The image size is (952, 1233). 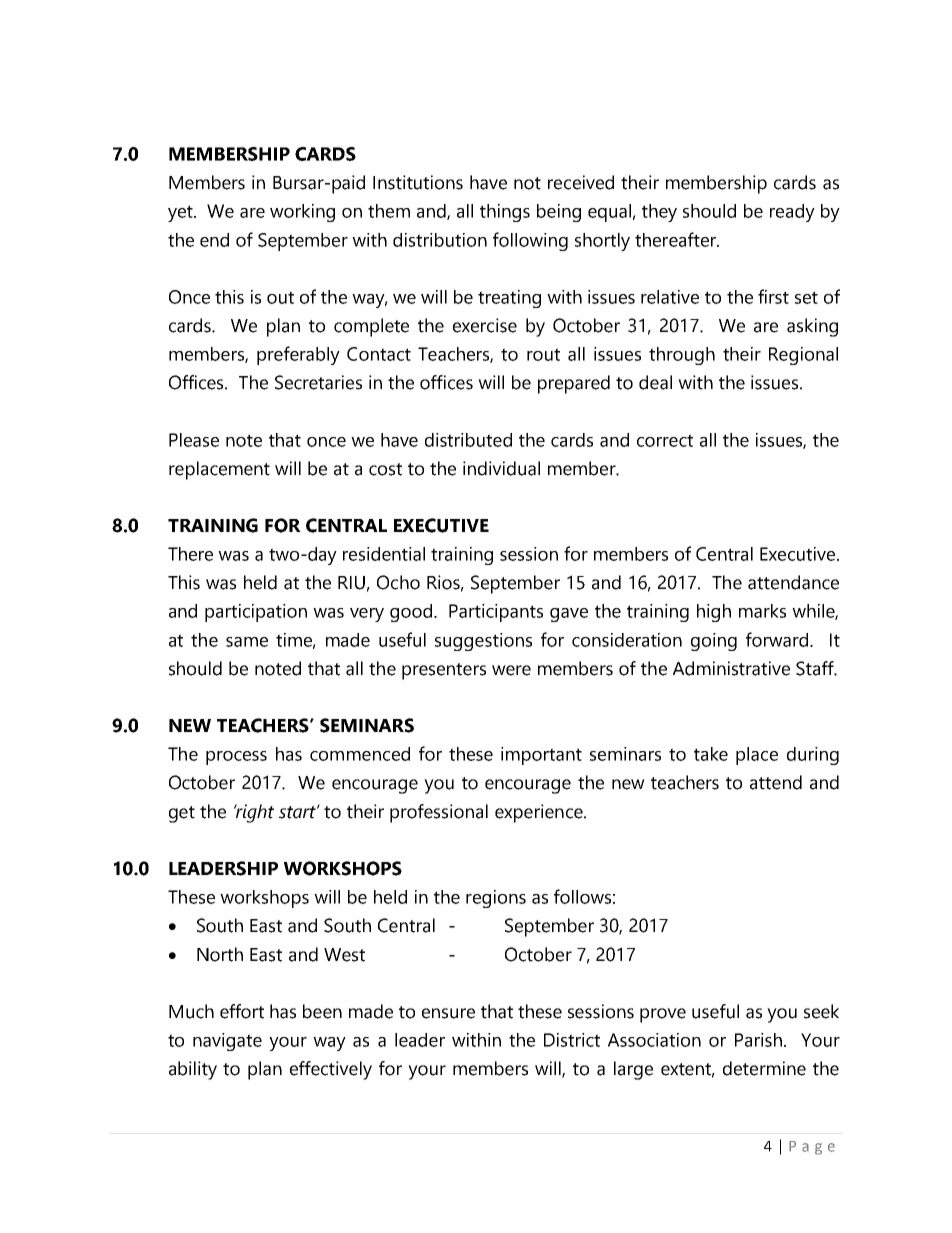 What do you see at coordinates (194, 440) in the page?
I see `Please` at bounding box center [194, 440].
